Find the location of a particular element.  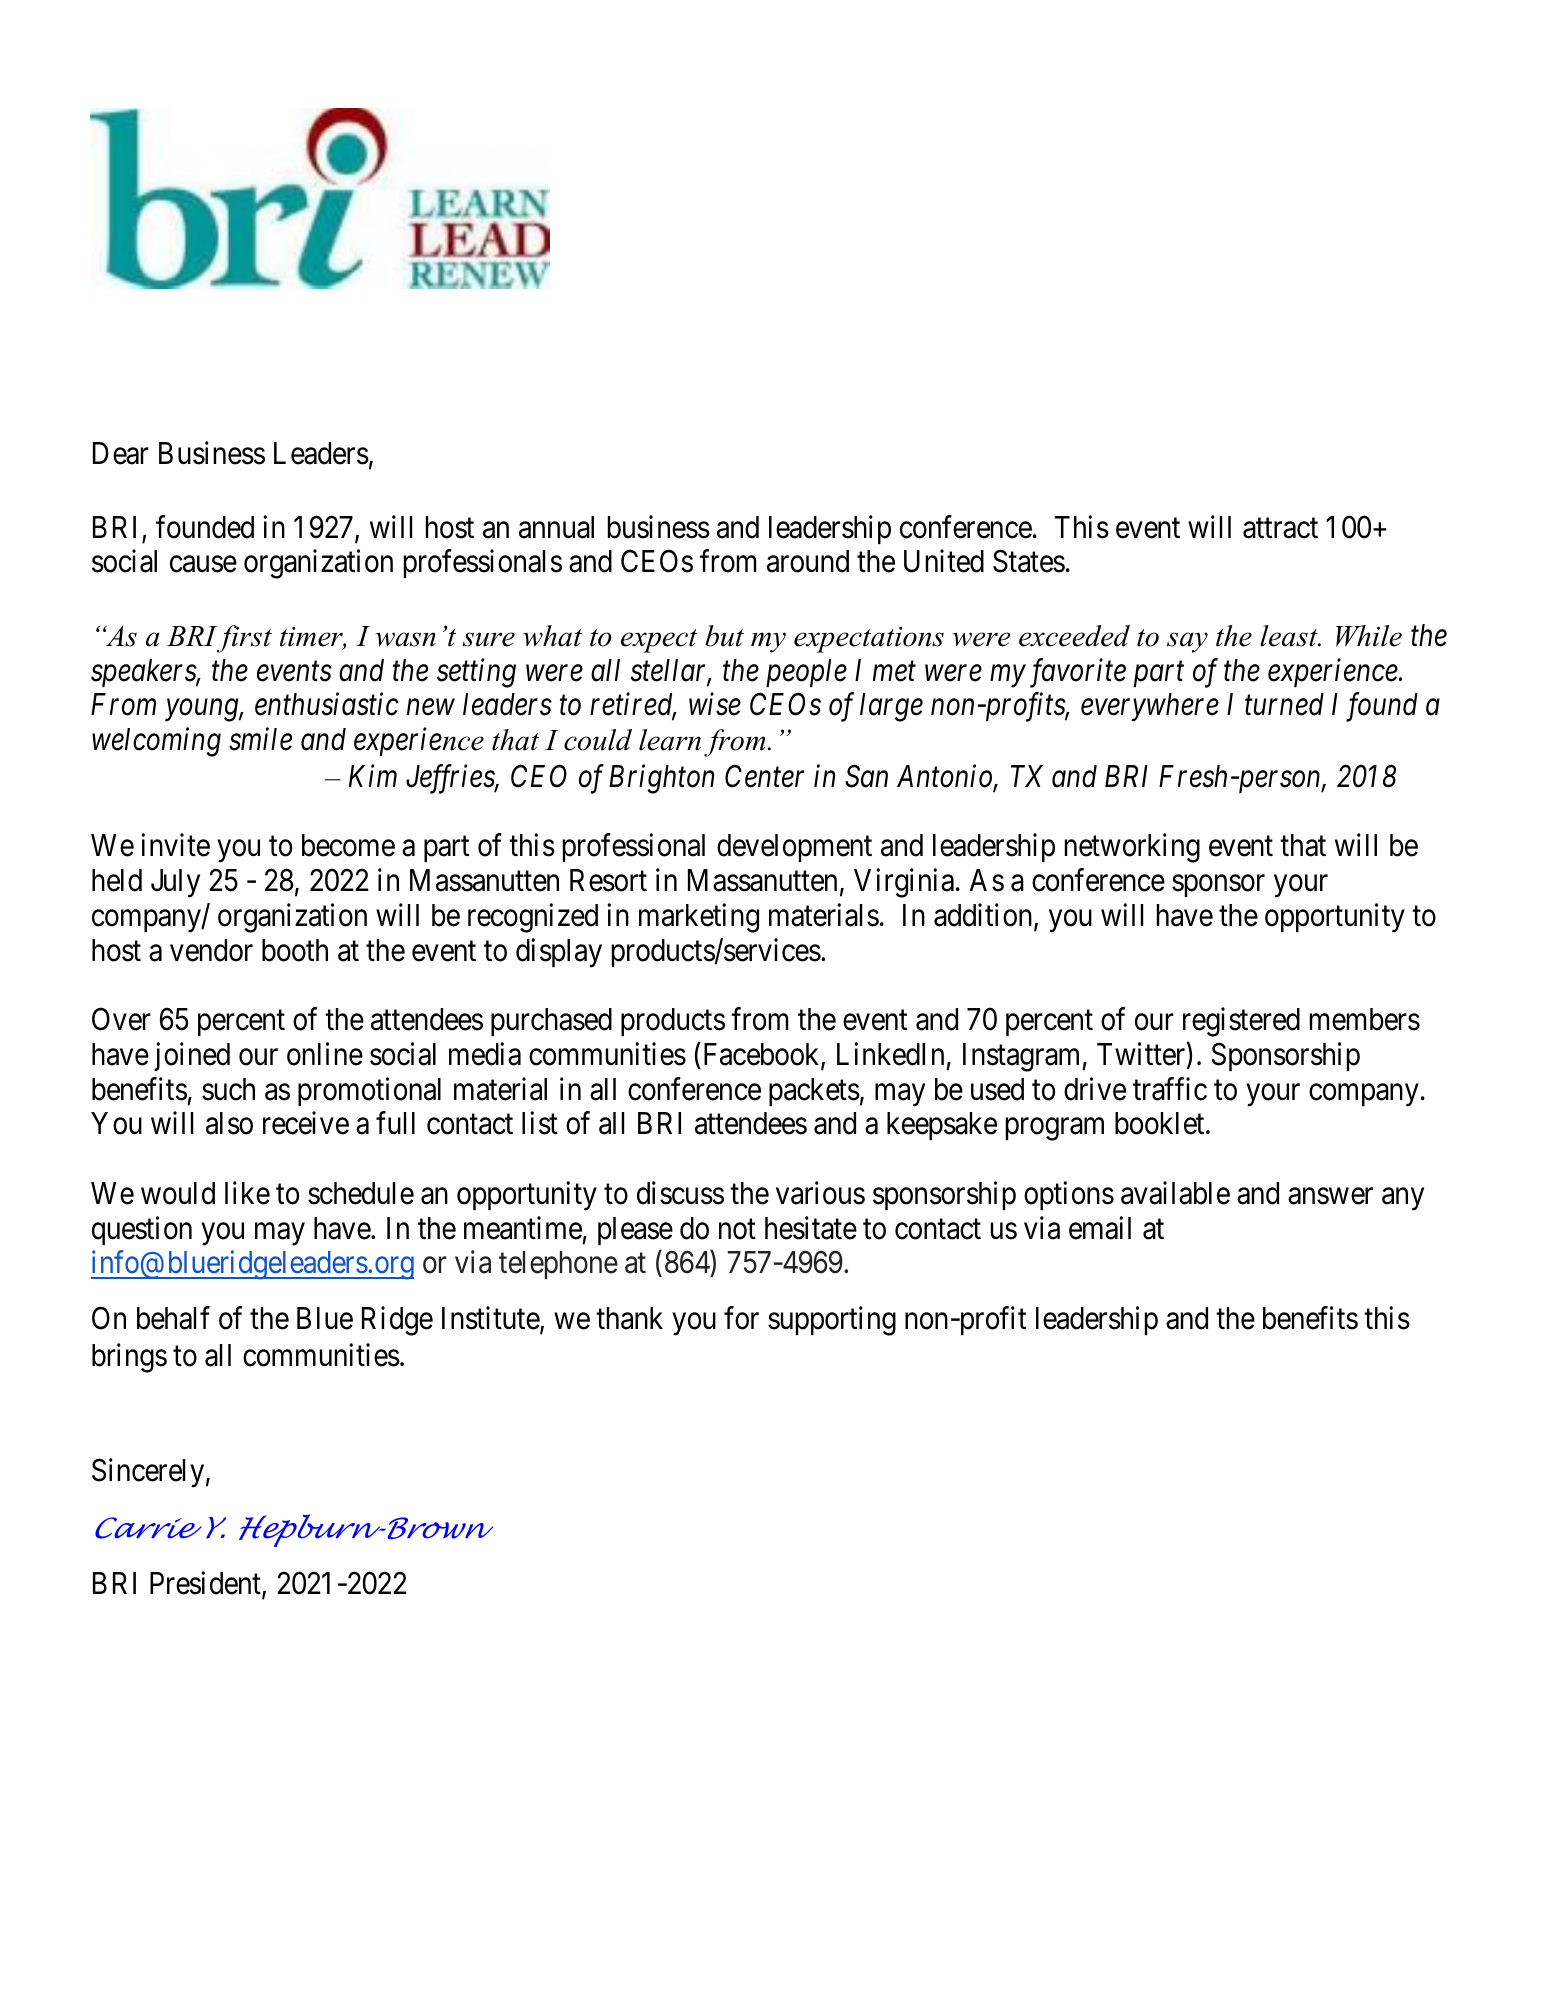

available is located at coordinates (1175, 1193).
